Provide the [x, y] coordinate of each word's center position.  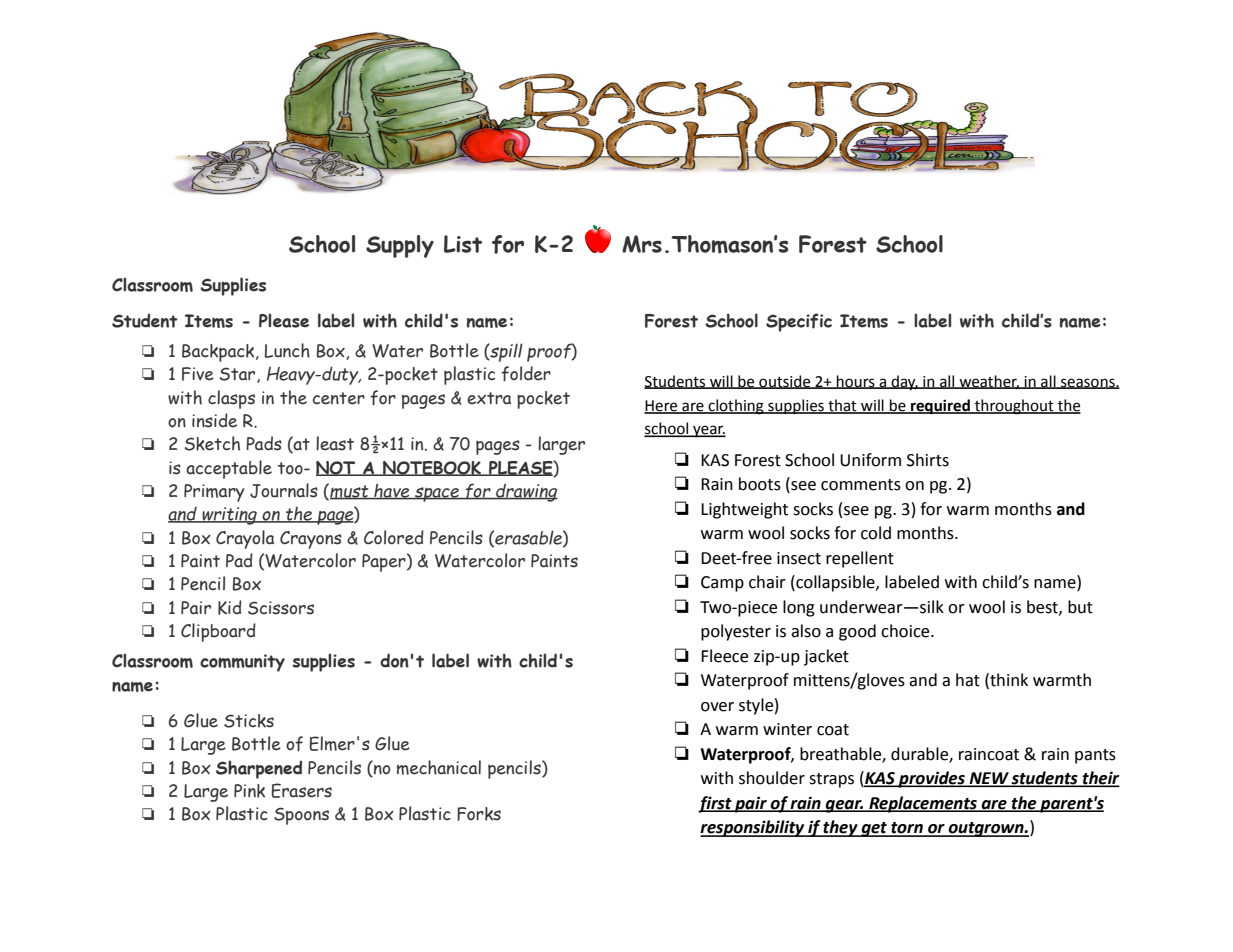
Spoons [301, 816]
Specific [799, 322]
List [463, 244]
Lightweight [744, 510]
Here [662, 406]
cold [876, 533]
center [339, 398]
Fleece [724, 656]
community [242, 663]
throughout [1014, 407]
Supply [400, 246]
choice [906, 631]
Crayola [245, 539]
